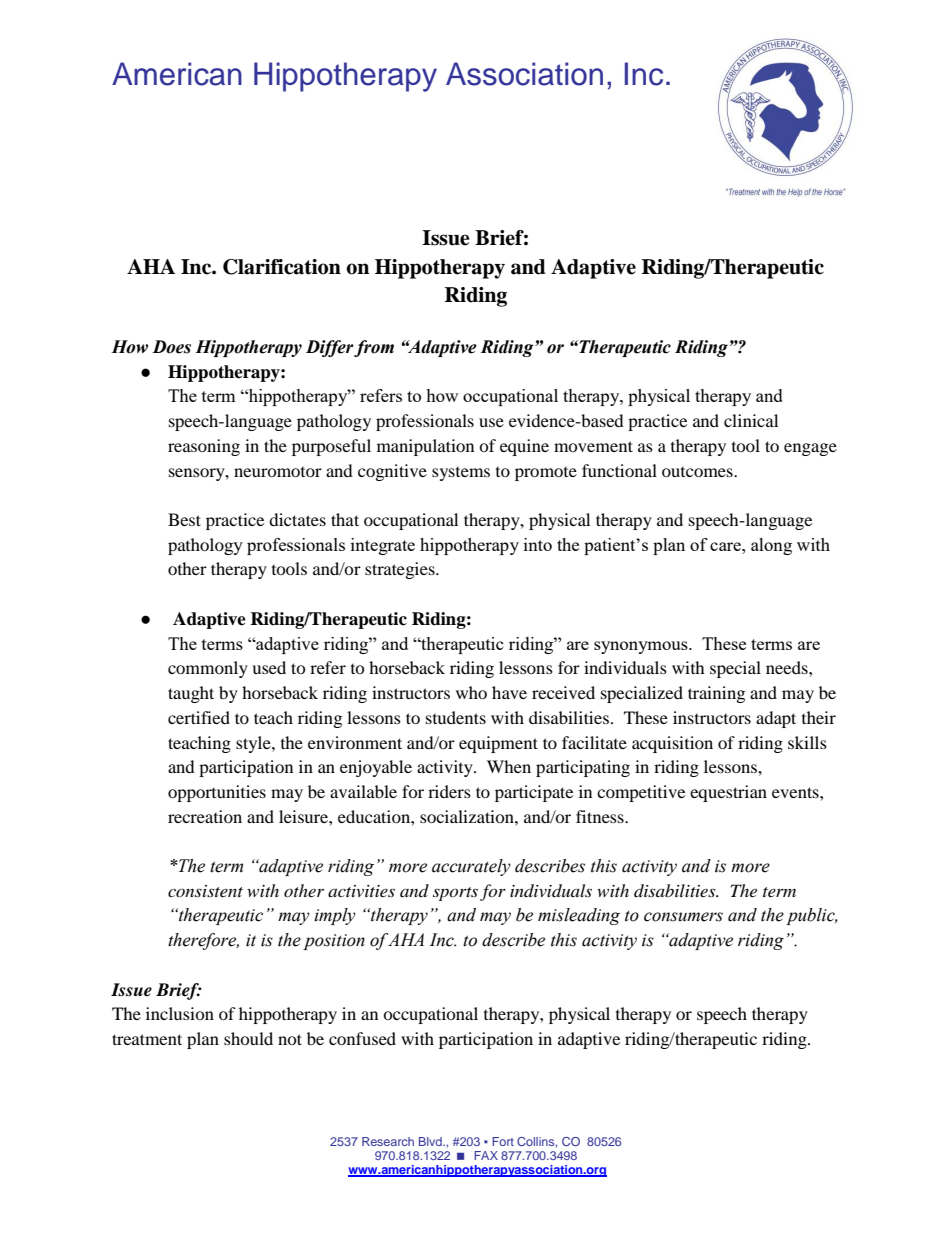  What do you see at coordinates (248, 1038) in the screenshot?
I see `should` at bounding box center [248, 1038].
